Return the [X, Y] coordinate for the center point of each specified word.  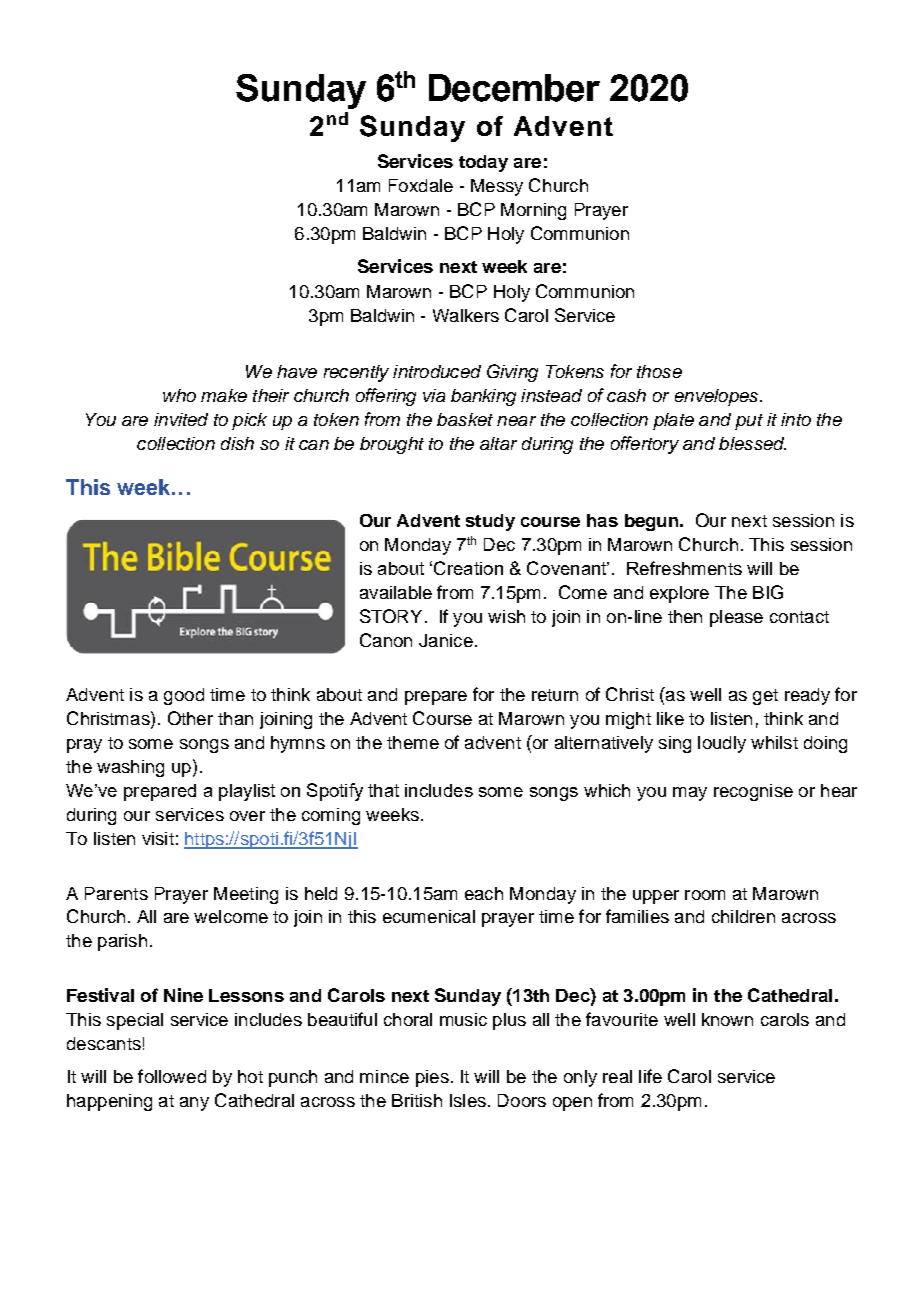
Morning [533, 211]
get [765, 697]
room [705, 895]
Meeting [246, 895]
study [490, 522]
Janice [446, 640]
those [659, 371]
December [514, 88]
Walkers [466, 315]
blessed [752, 443]
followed [172, 1076]
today [483, 163]
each [484, 893]
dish [237, 443]
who [179, 395]
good [184, 696]
